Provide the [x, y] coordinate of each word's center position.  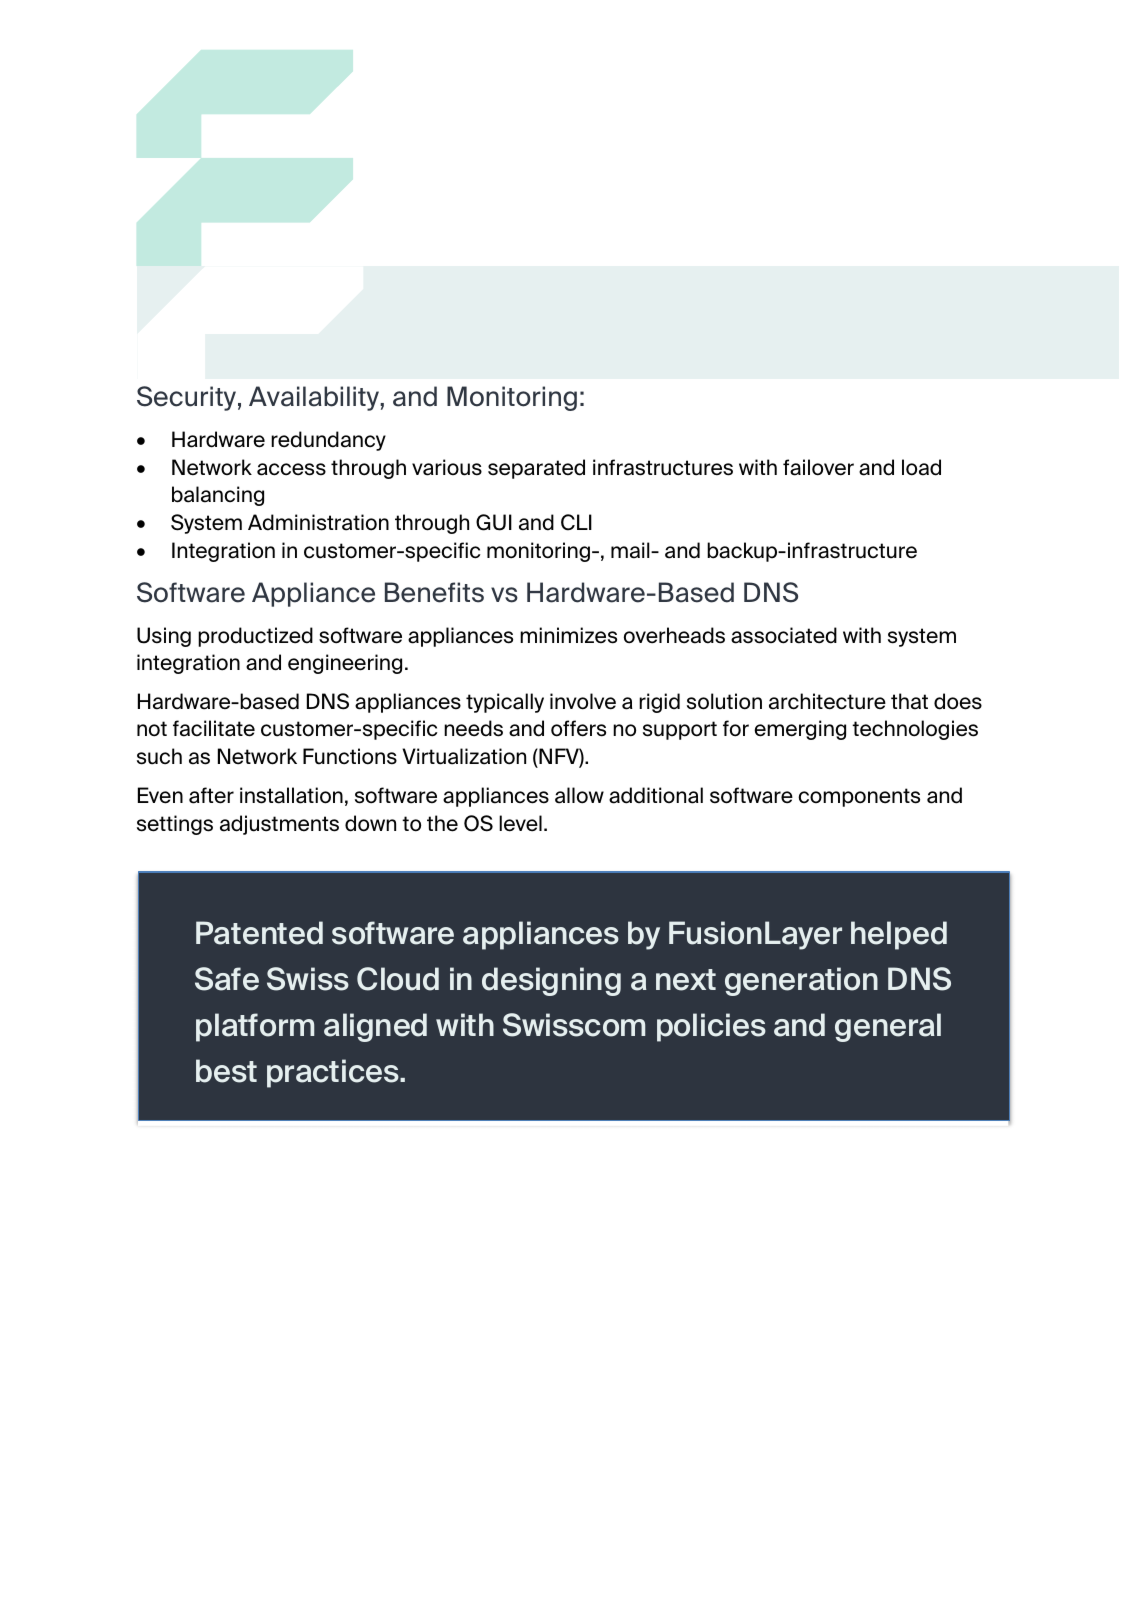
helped [899, 935]
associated [784, 635]
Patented [259, 933]
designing [551, 981]
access [291, 469]
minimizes [568, 635]
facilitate [214, 728]
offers [578, 728]
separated [536, 469]
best [226, 1071]
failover [818, 467]
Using [164, 637]
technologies [915, 730]
